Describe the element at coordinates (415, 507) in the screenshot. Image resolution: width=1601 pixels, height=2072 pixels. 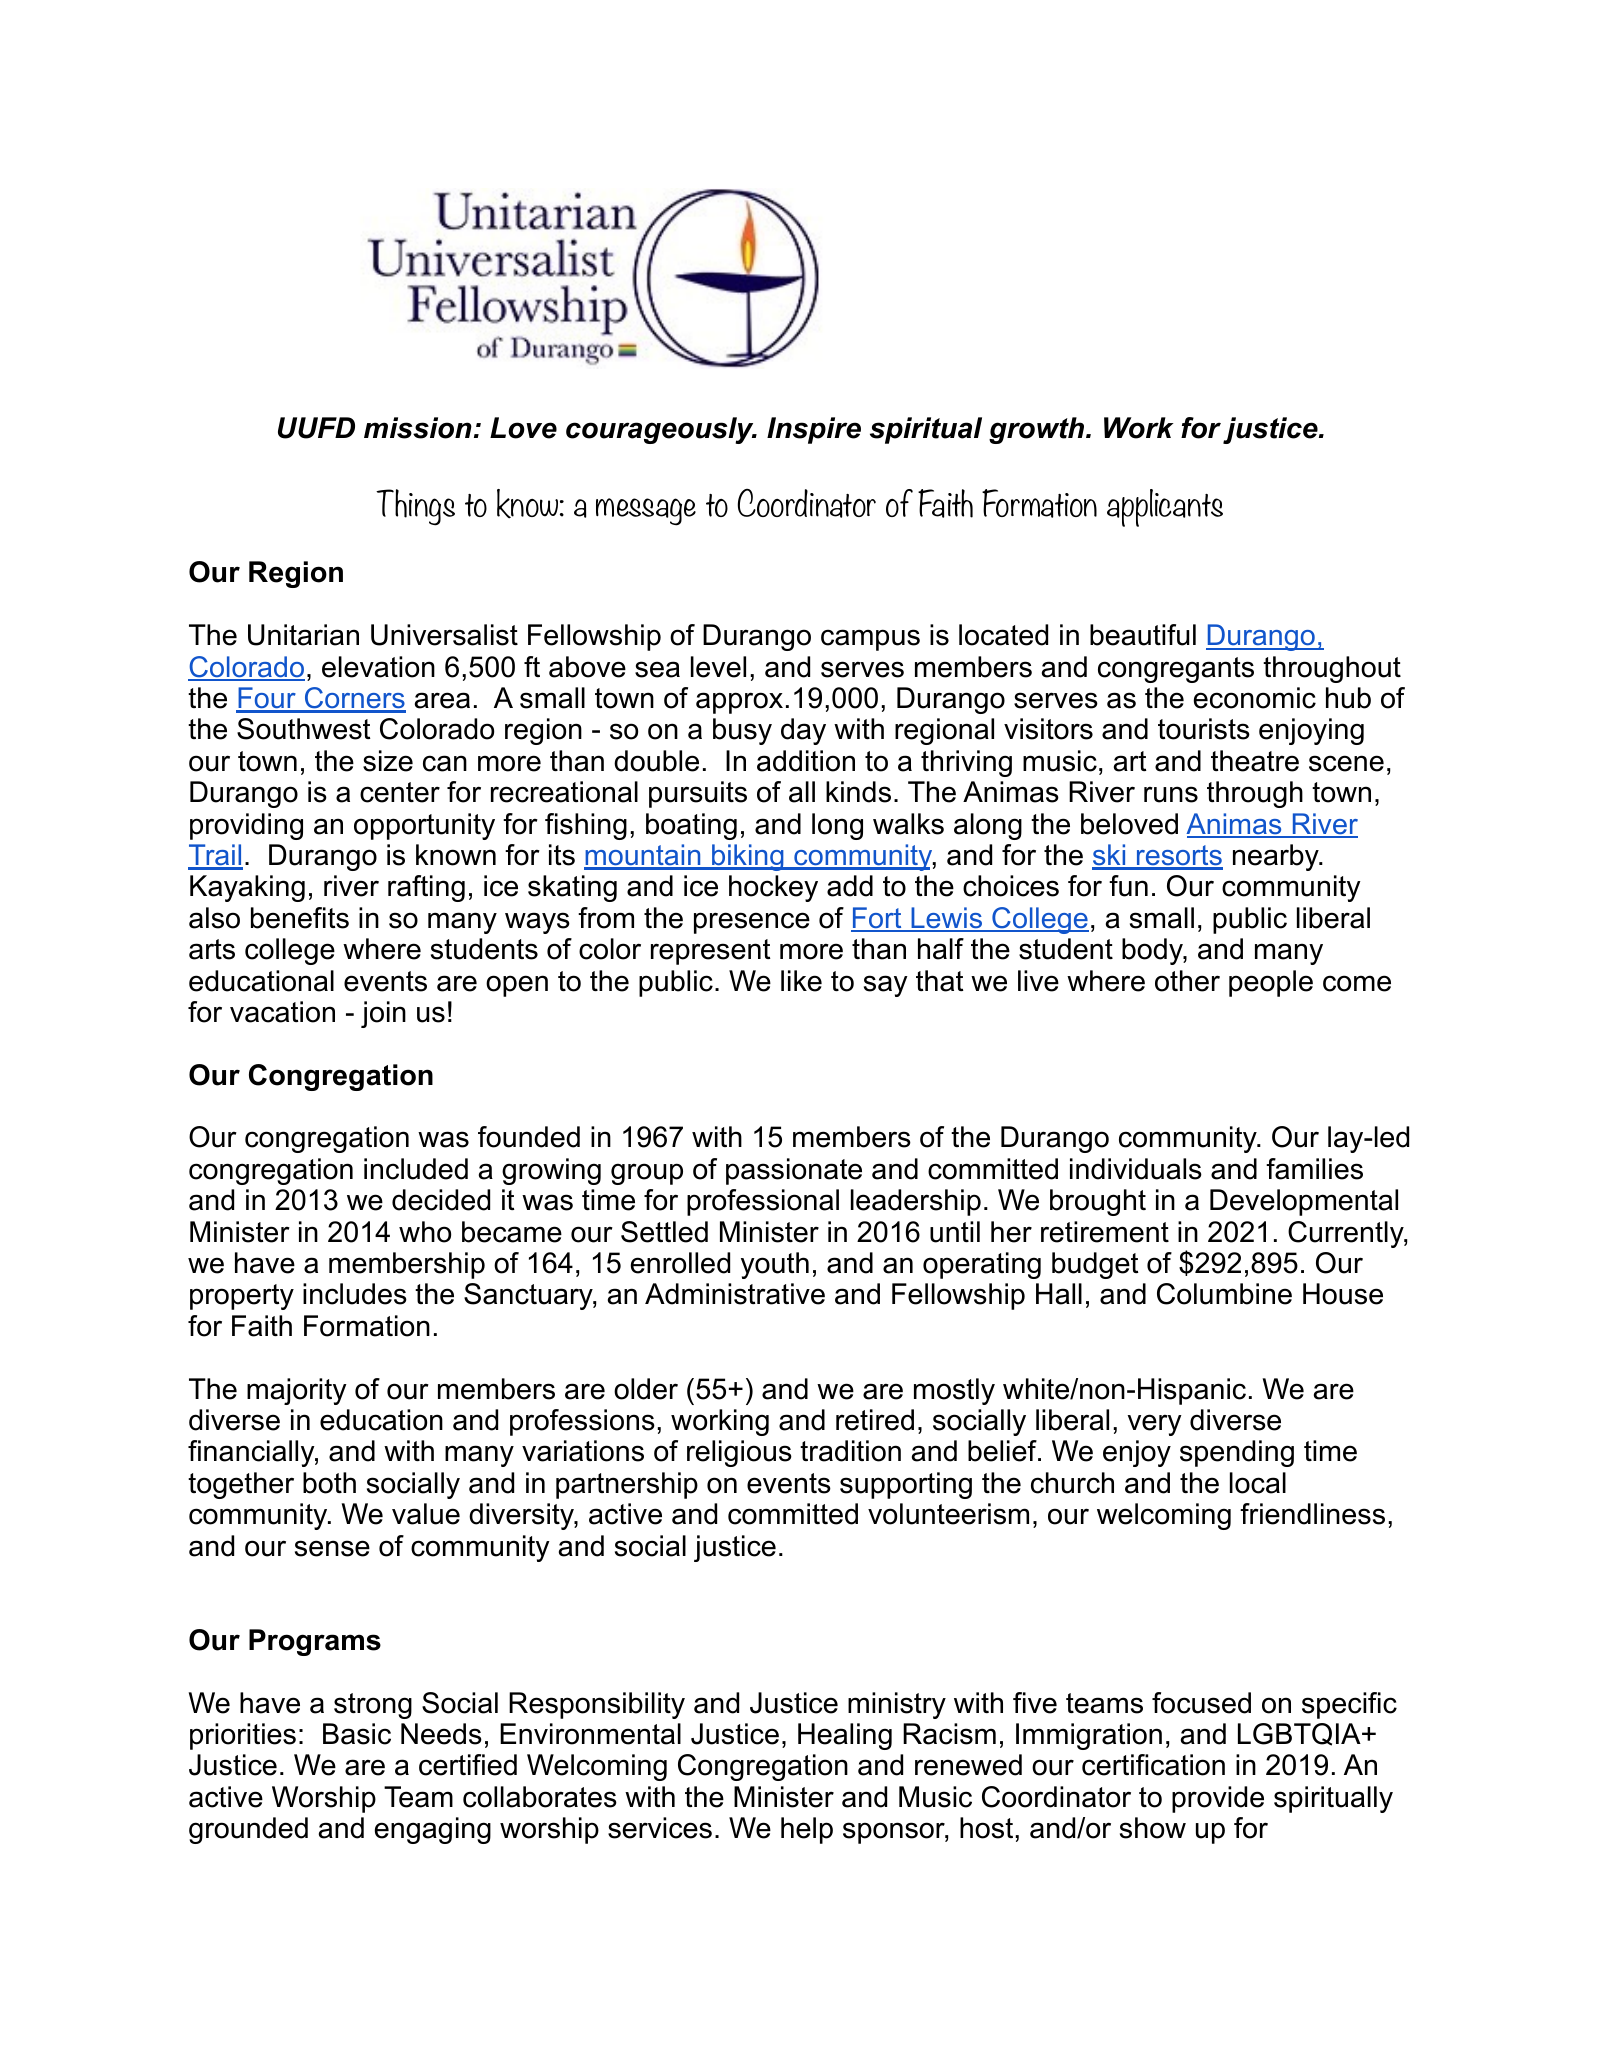
I see `Things` at that location.
